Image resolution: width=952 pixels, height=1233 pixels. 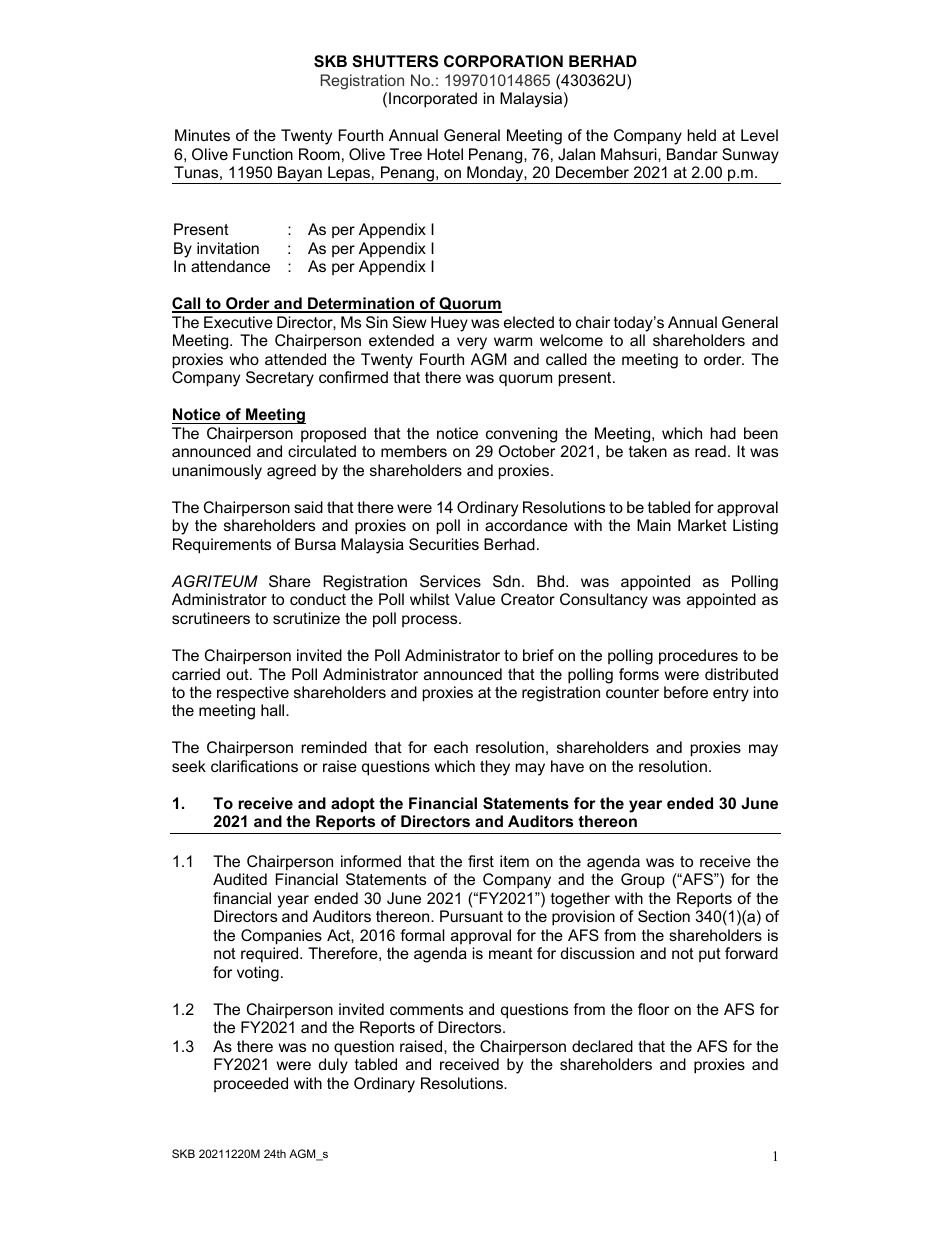 I want to click on read, so click(x=710, y=451).
